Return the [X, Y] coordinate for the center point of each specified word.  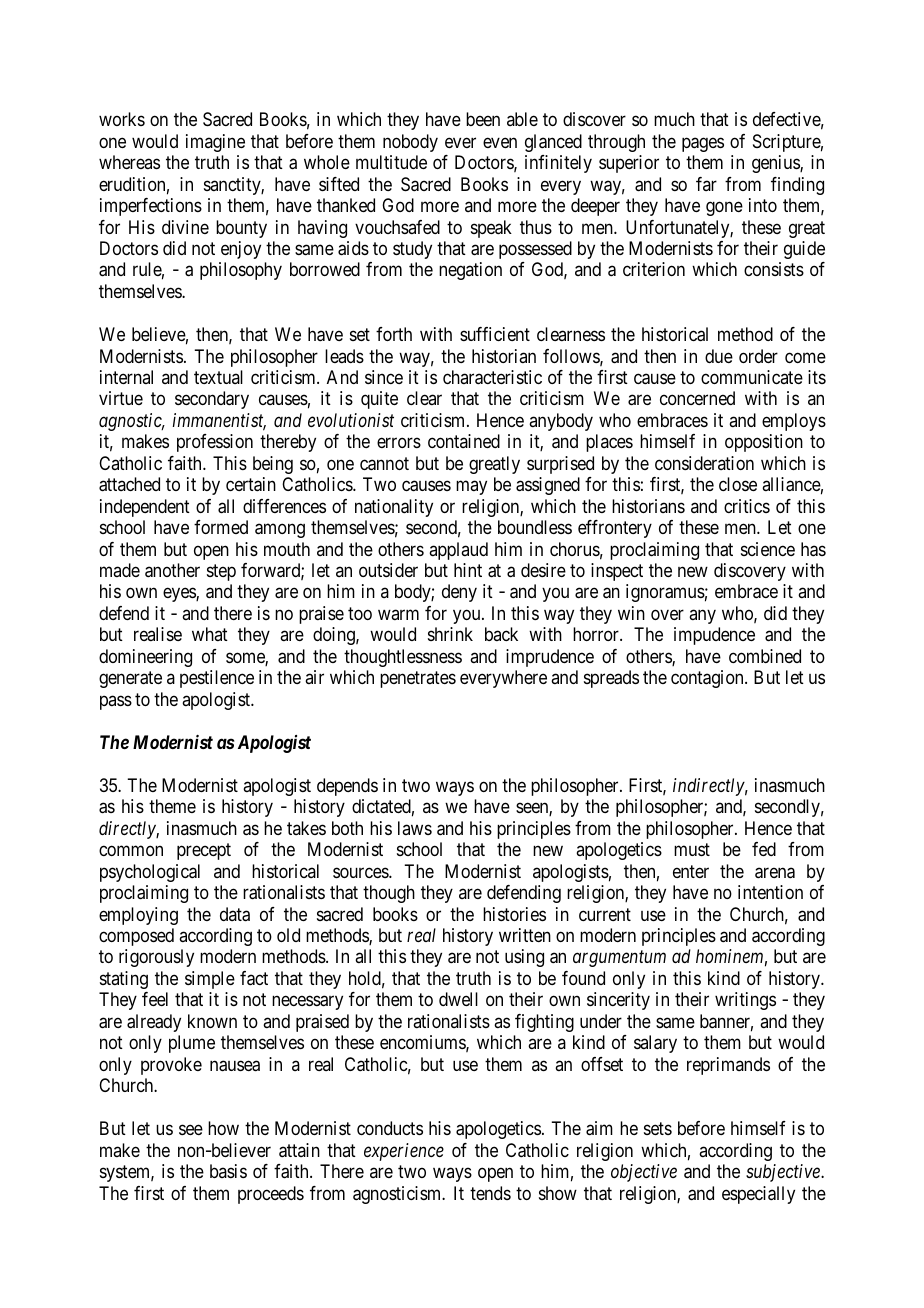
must [692, 849]
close [738, 484]
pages [703, 144]
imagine [215, 143]
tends [490, 1193]
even [500, 142]
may [471, 488]
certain [251, 484]
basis [228, 1171]
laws [415, 828]
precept [204, 851]
